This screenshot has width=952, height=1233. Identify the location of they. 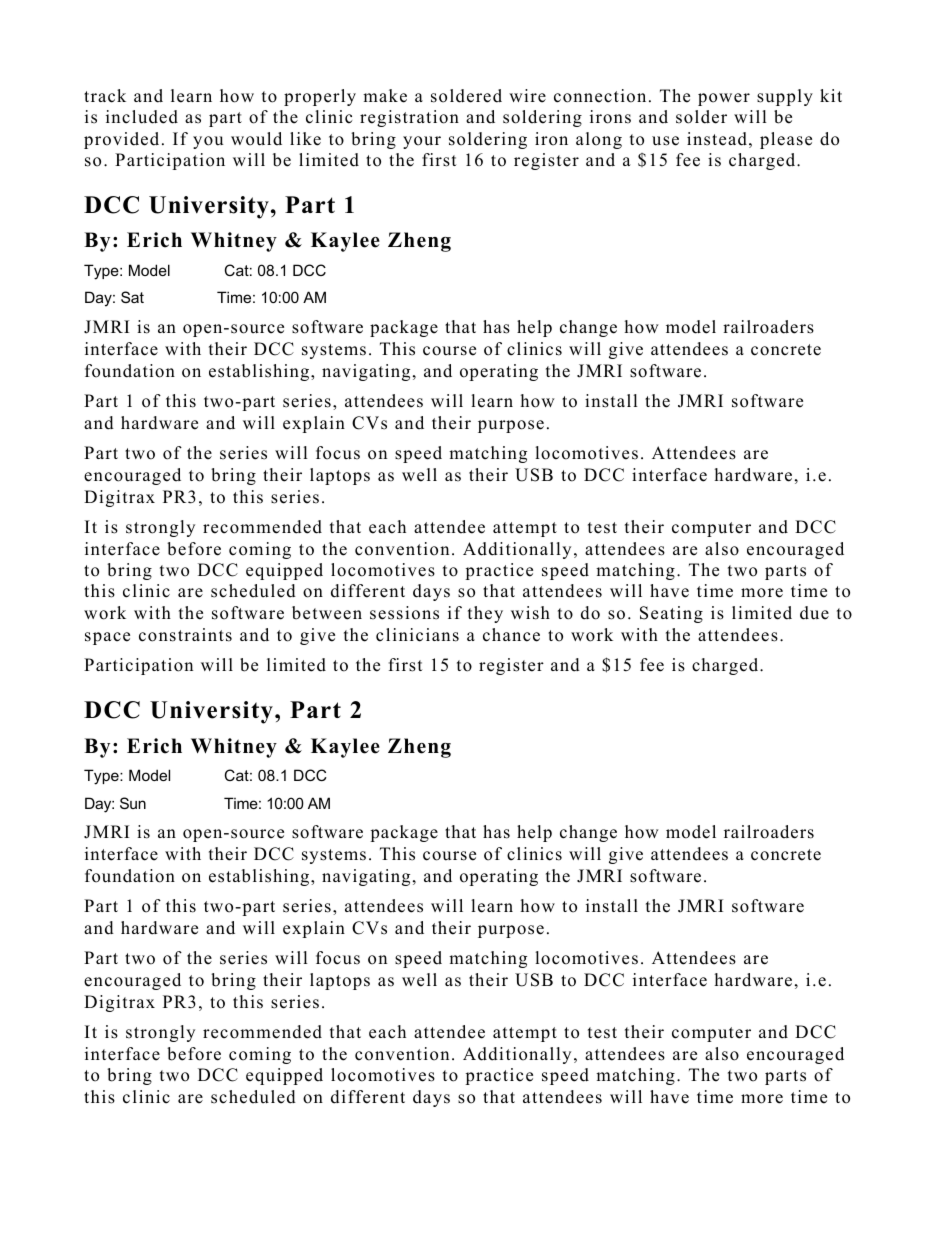
(485, 614).
